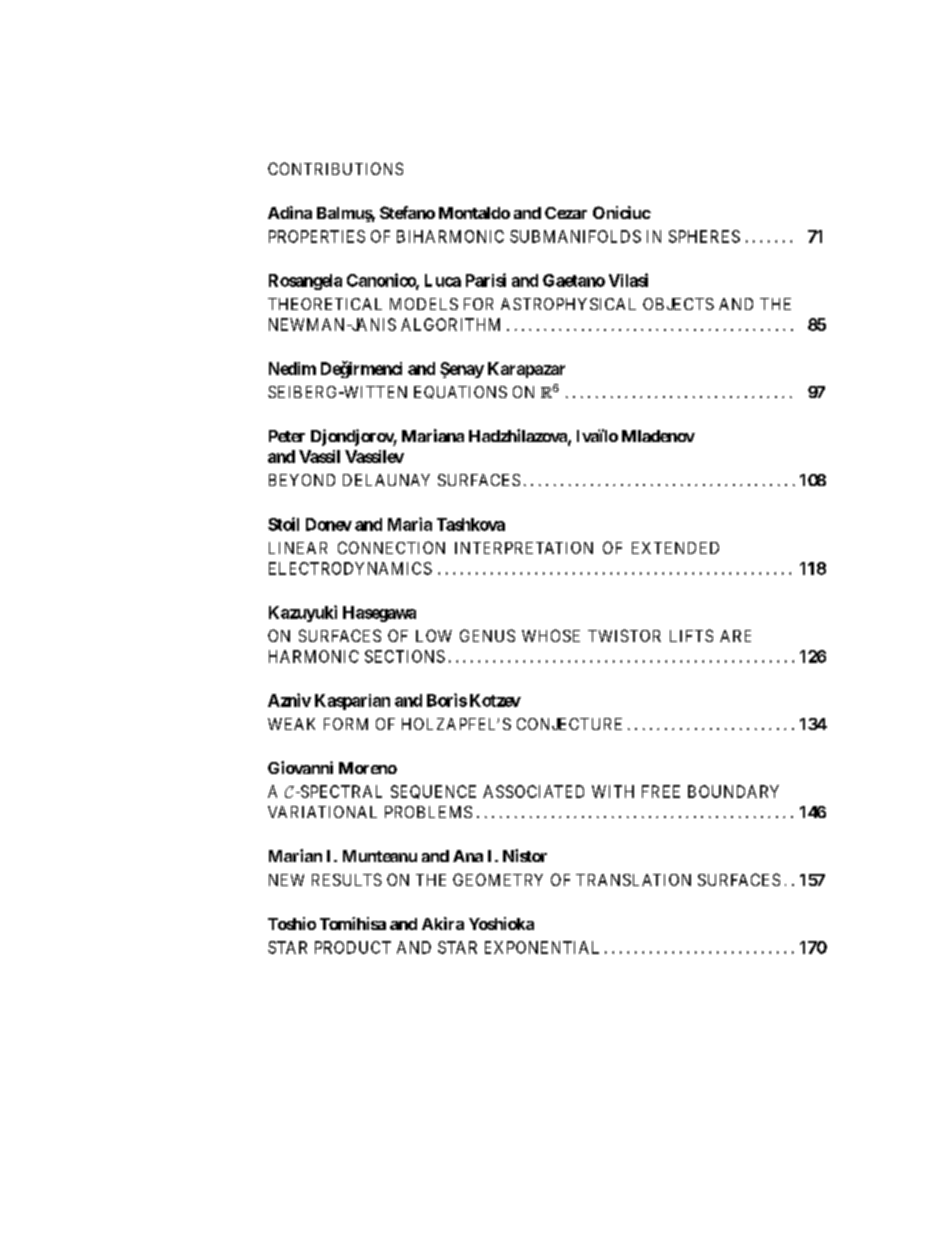 This screenshot has width=952, height=1233. What do you see at coordinates (501, 923) in the screenshot?
I see `Yoshioka` at bounding box center [501, 923].
